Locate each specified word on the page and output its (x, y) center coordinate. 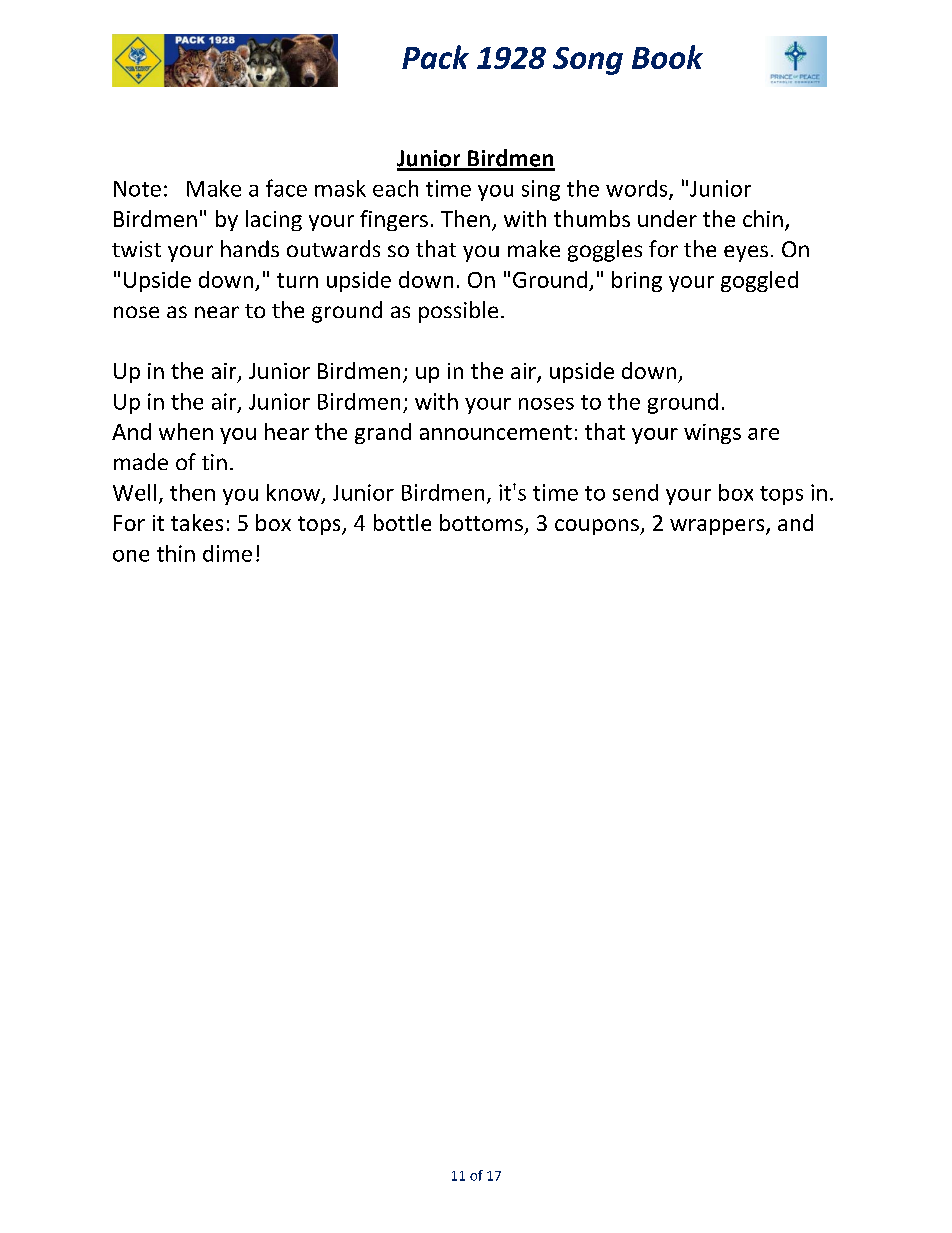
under (667, 218)
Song (588, 61)
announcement (496, 432)
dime (227, 553)
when (186, 431)
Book (667, 57)
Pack (435, 57)
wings (712, 434)
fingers (394, 220)
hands (250, 248)
